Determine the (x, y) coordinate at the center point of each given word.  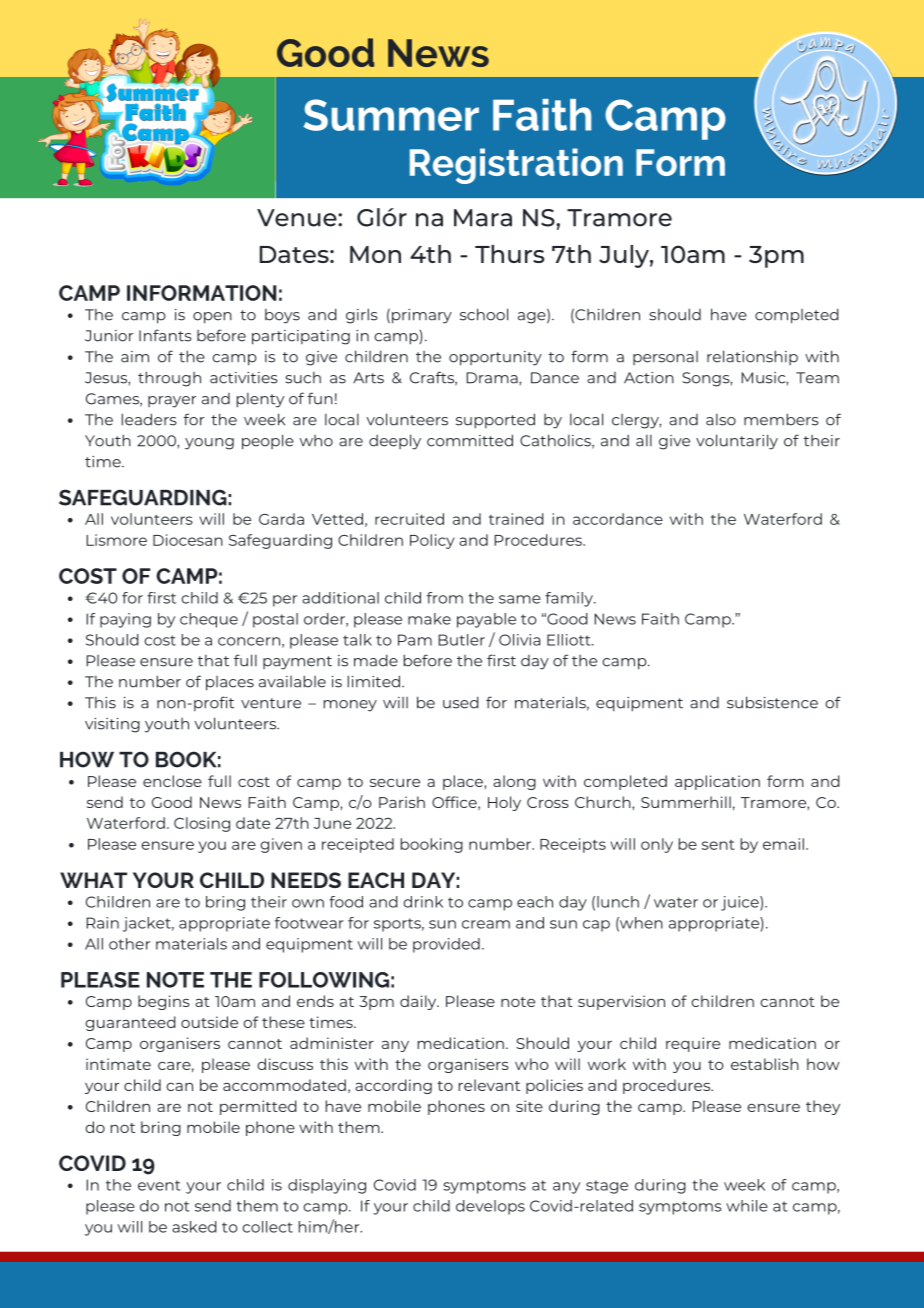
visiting (112, 725)
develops (490, 1207)
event (159, 1185)
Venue (298, 218)
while (747, 1206)
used (461, 702)
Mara (483, 218)
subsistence (772, 702)
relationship (752, 357)
